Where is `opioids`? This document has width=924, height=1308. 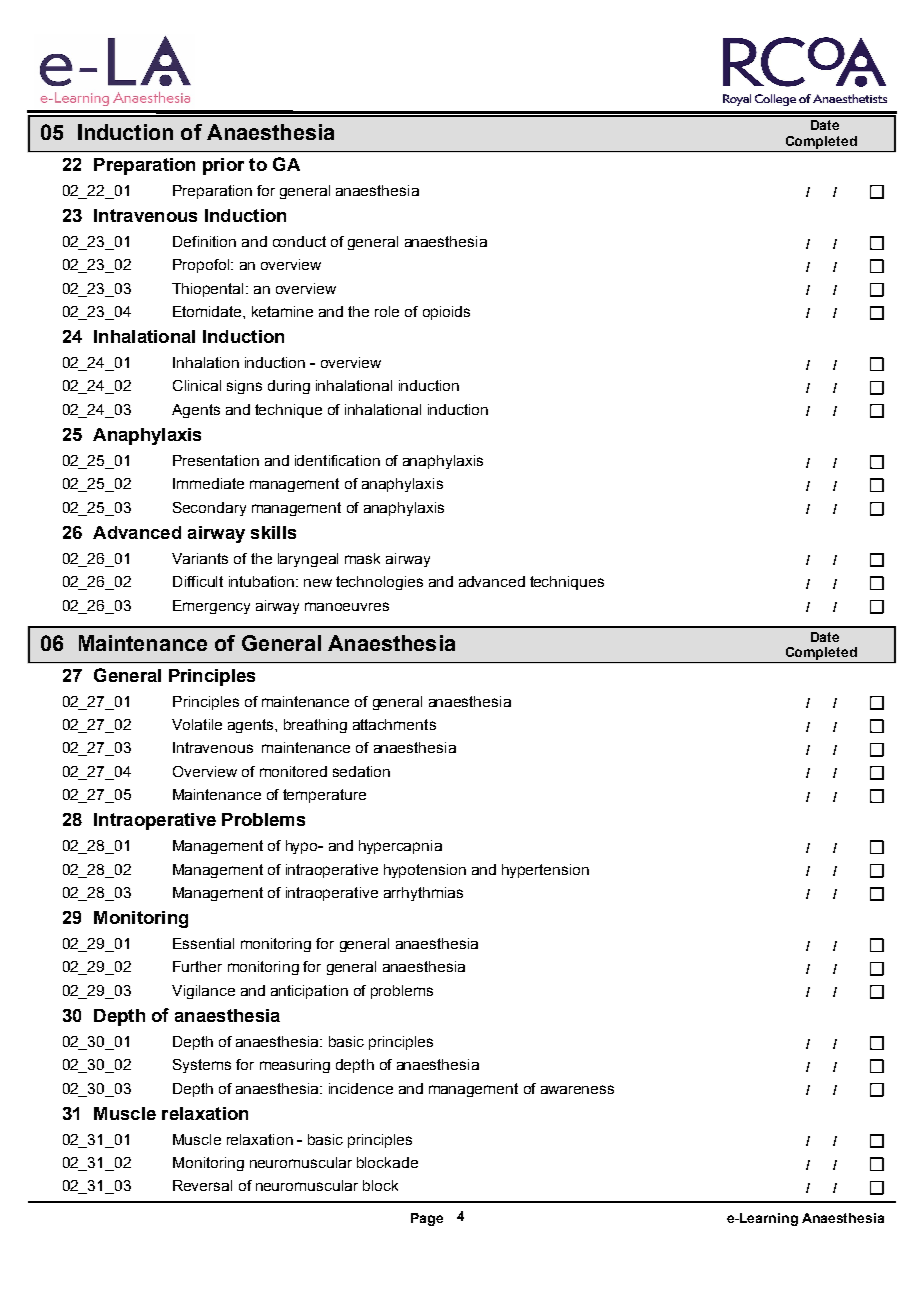
opioids is located at coordinates (446, 313).
